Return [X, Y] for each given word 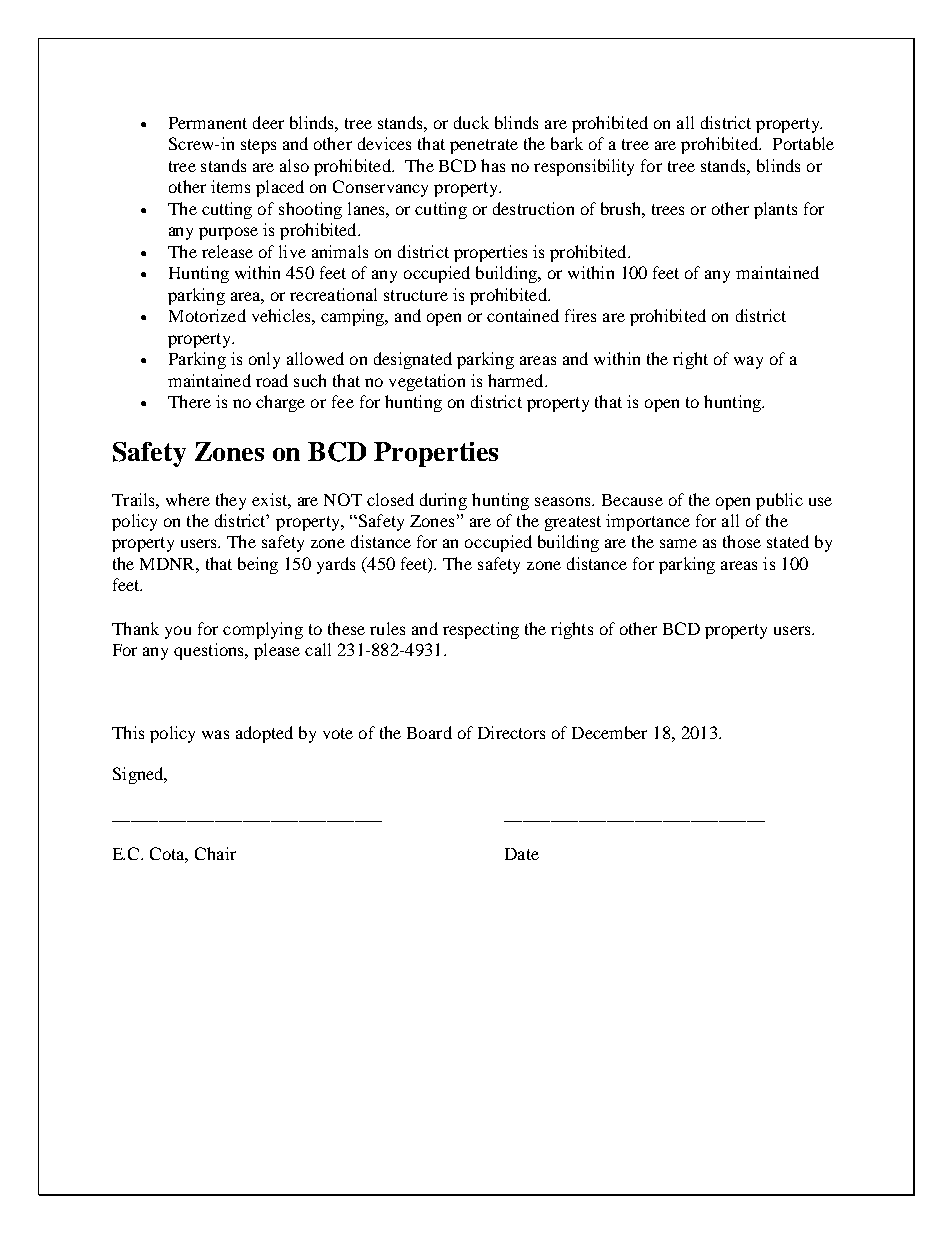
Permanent [208, 123]
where [188, 499]
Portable [803, 143]
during [443, 501]
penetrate [484, 146]
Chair [215, 853]
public [779, 501]
